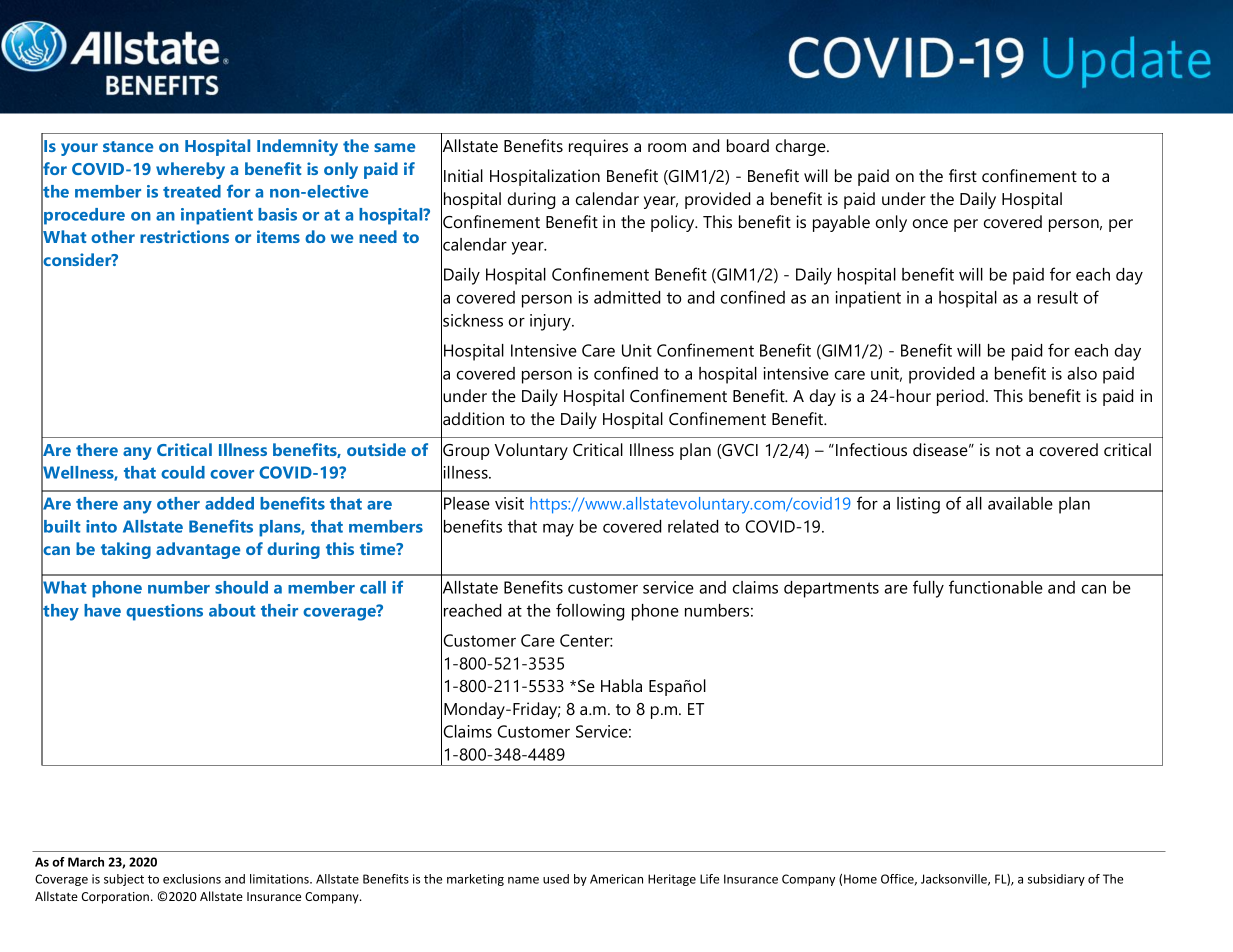  I want to click on whereby, so click(190, 170).
